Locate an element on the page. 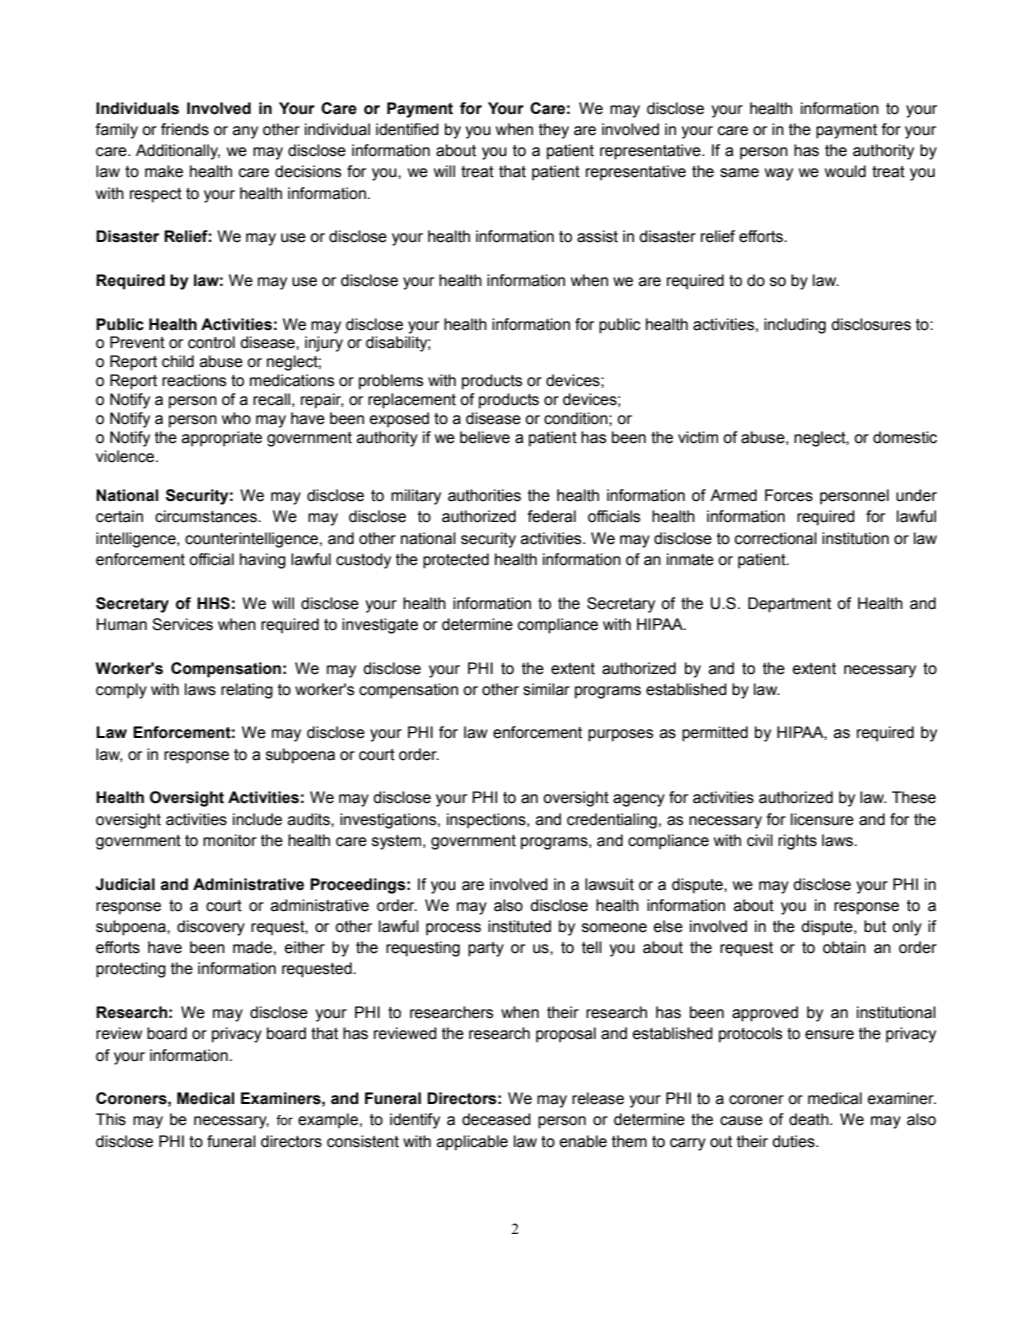 The height and width of the page is (1338, 1034). would is located at coordinates (845, 171).
